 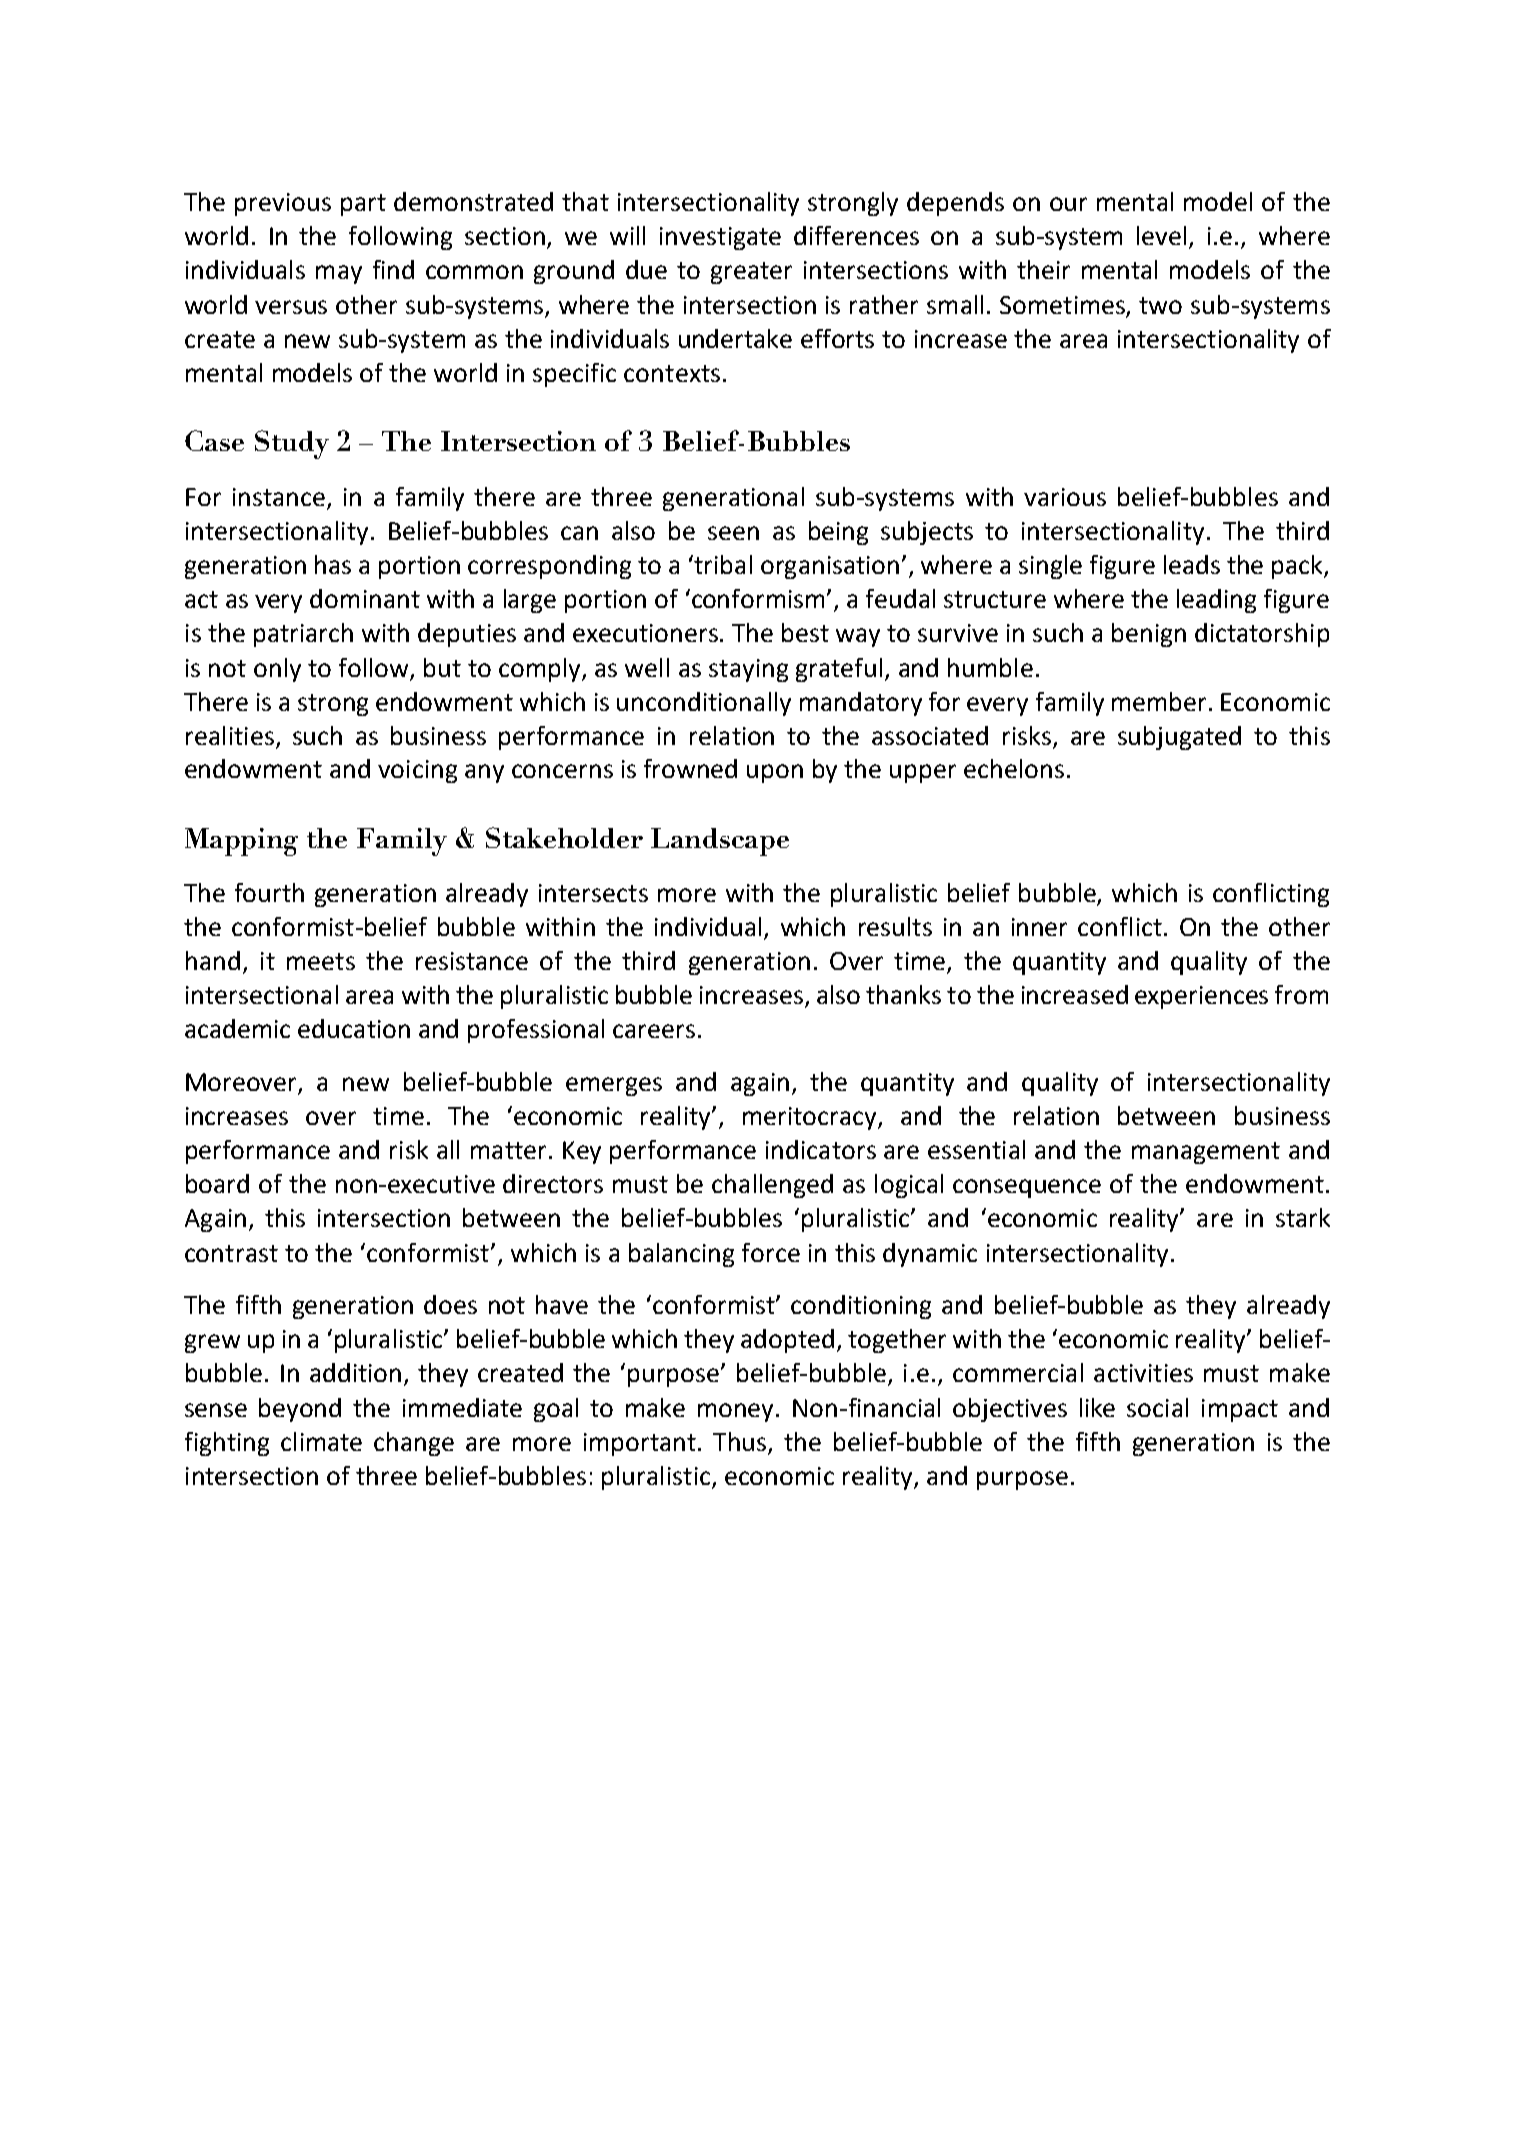 What do you see at coordinates (737, 1412) in the document?
I see `money` at bounding box center [737, 1412].
